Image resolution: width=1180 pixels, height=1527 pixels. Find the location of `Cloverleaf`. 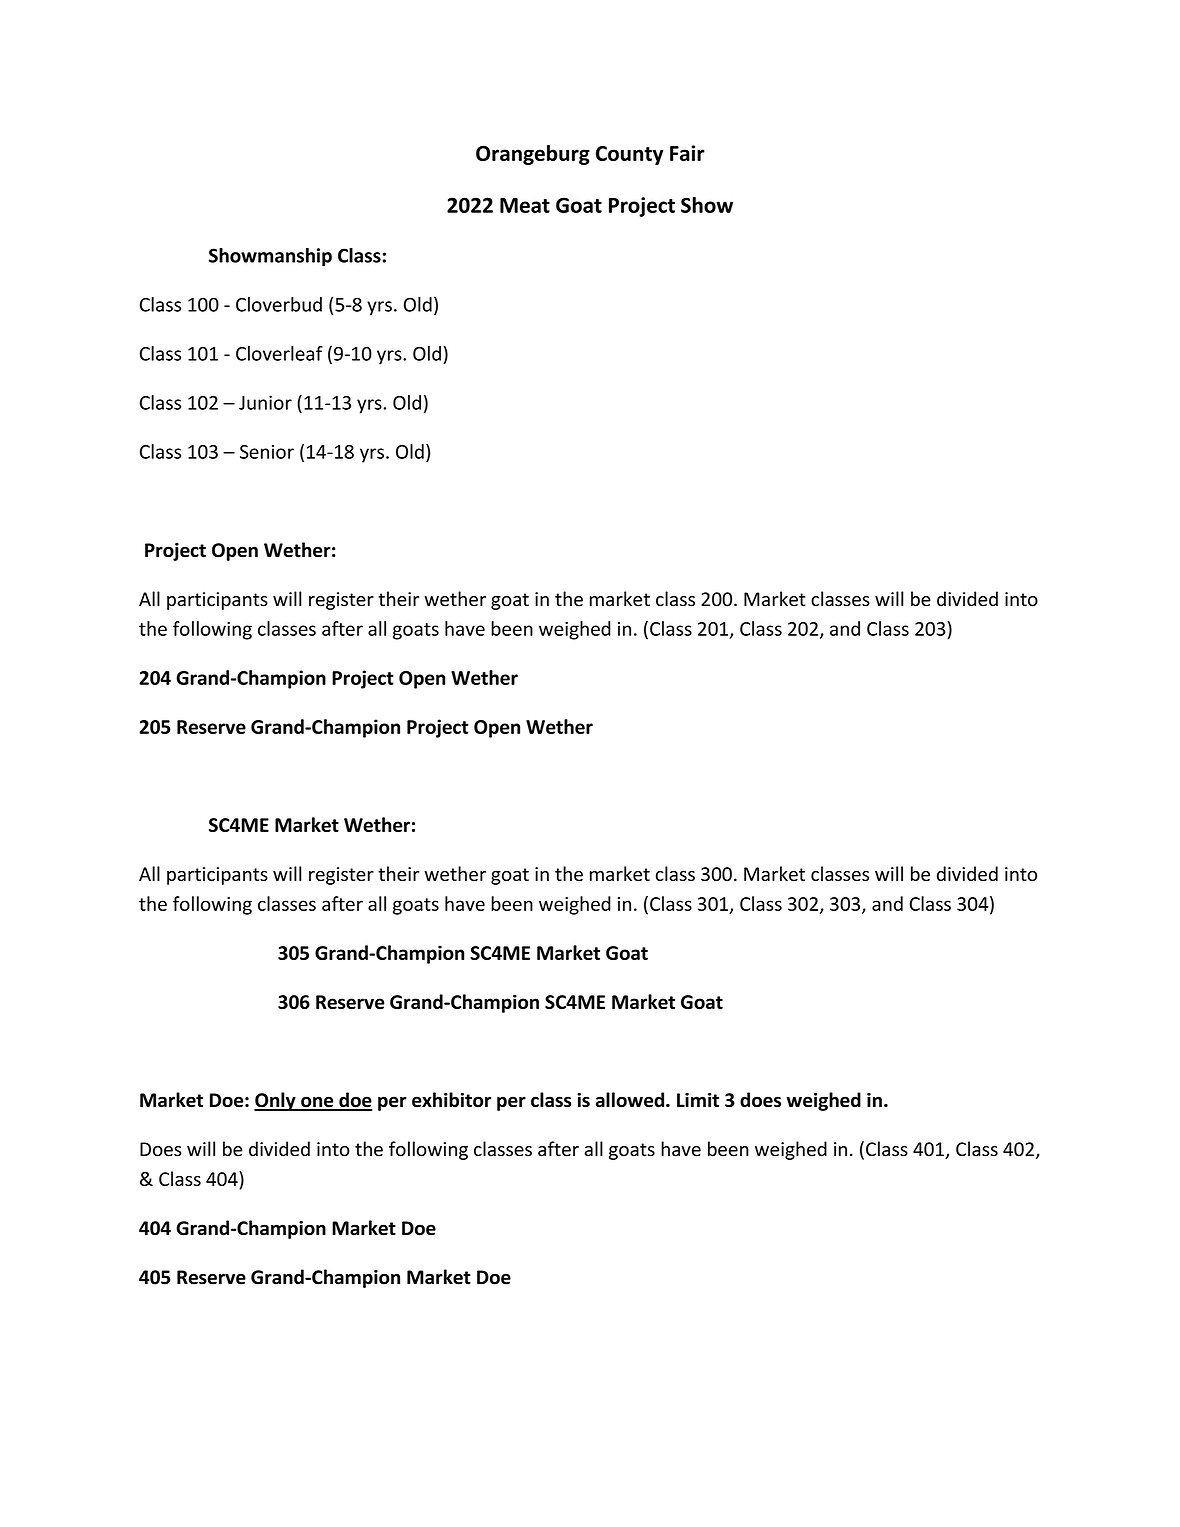

Cloverleaf is located at coordinates (279, 353).
